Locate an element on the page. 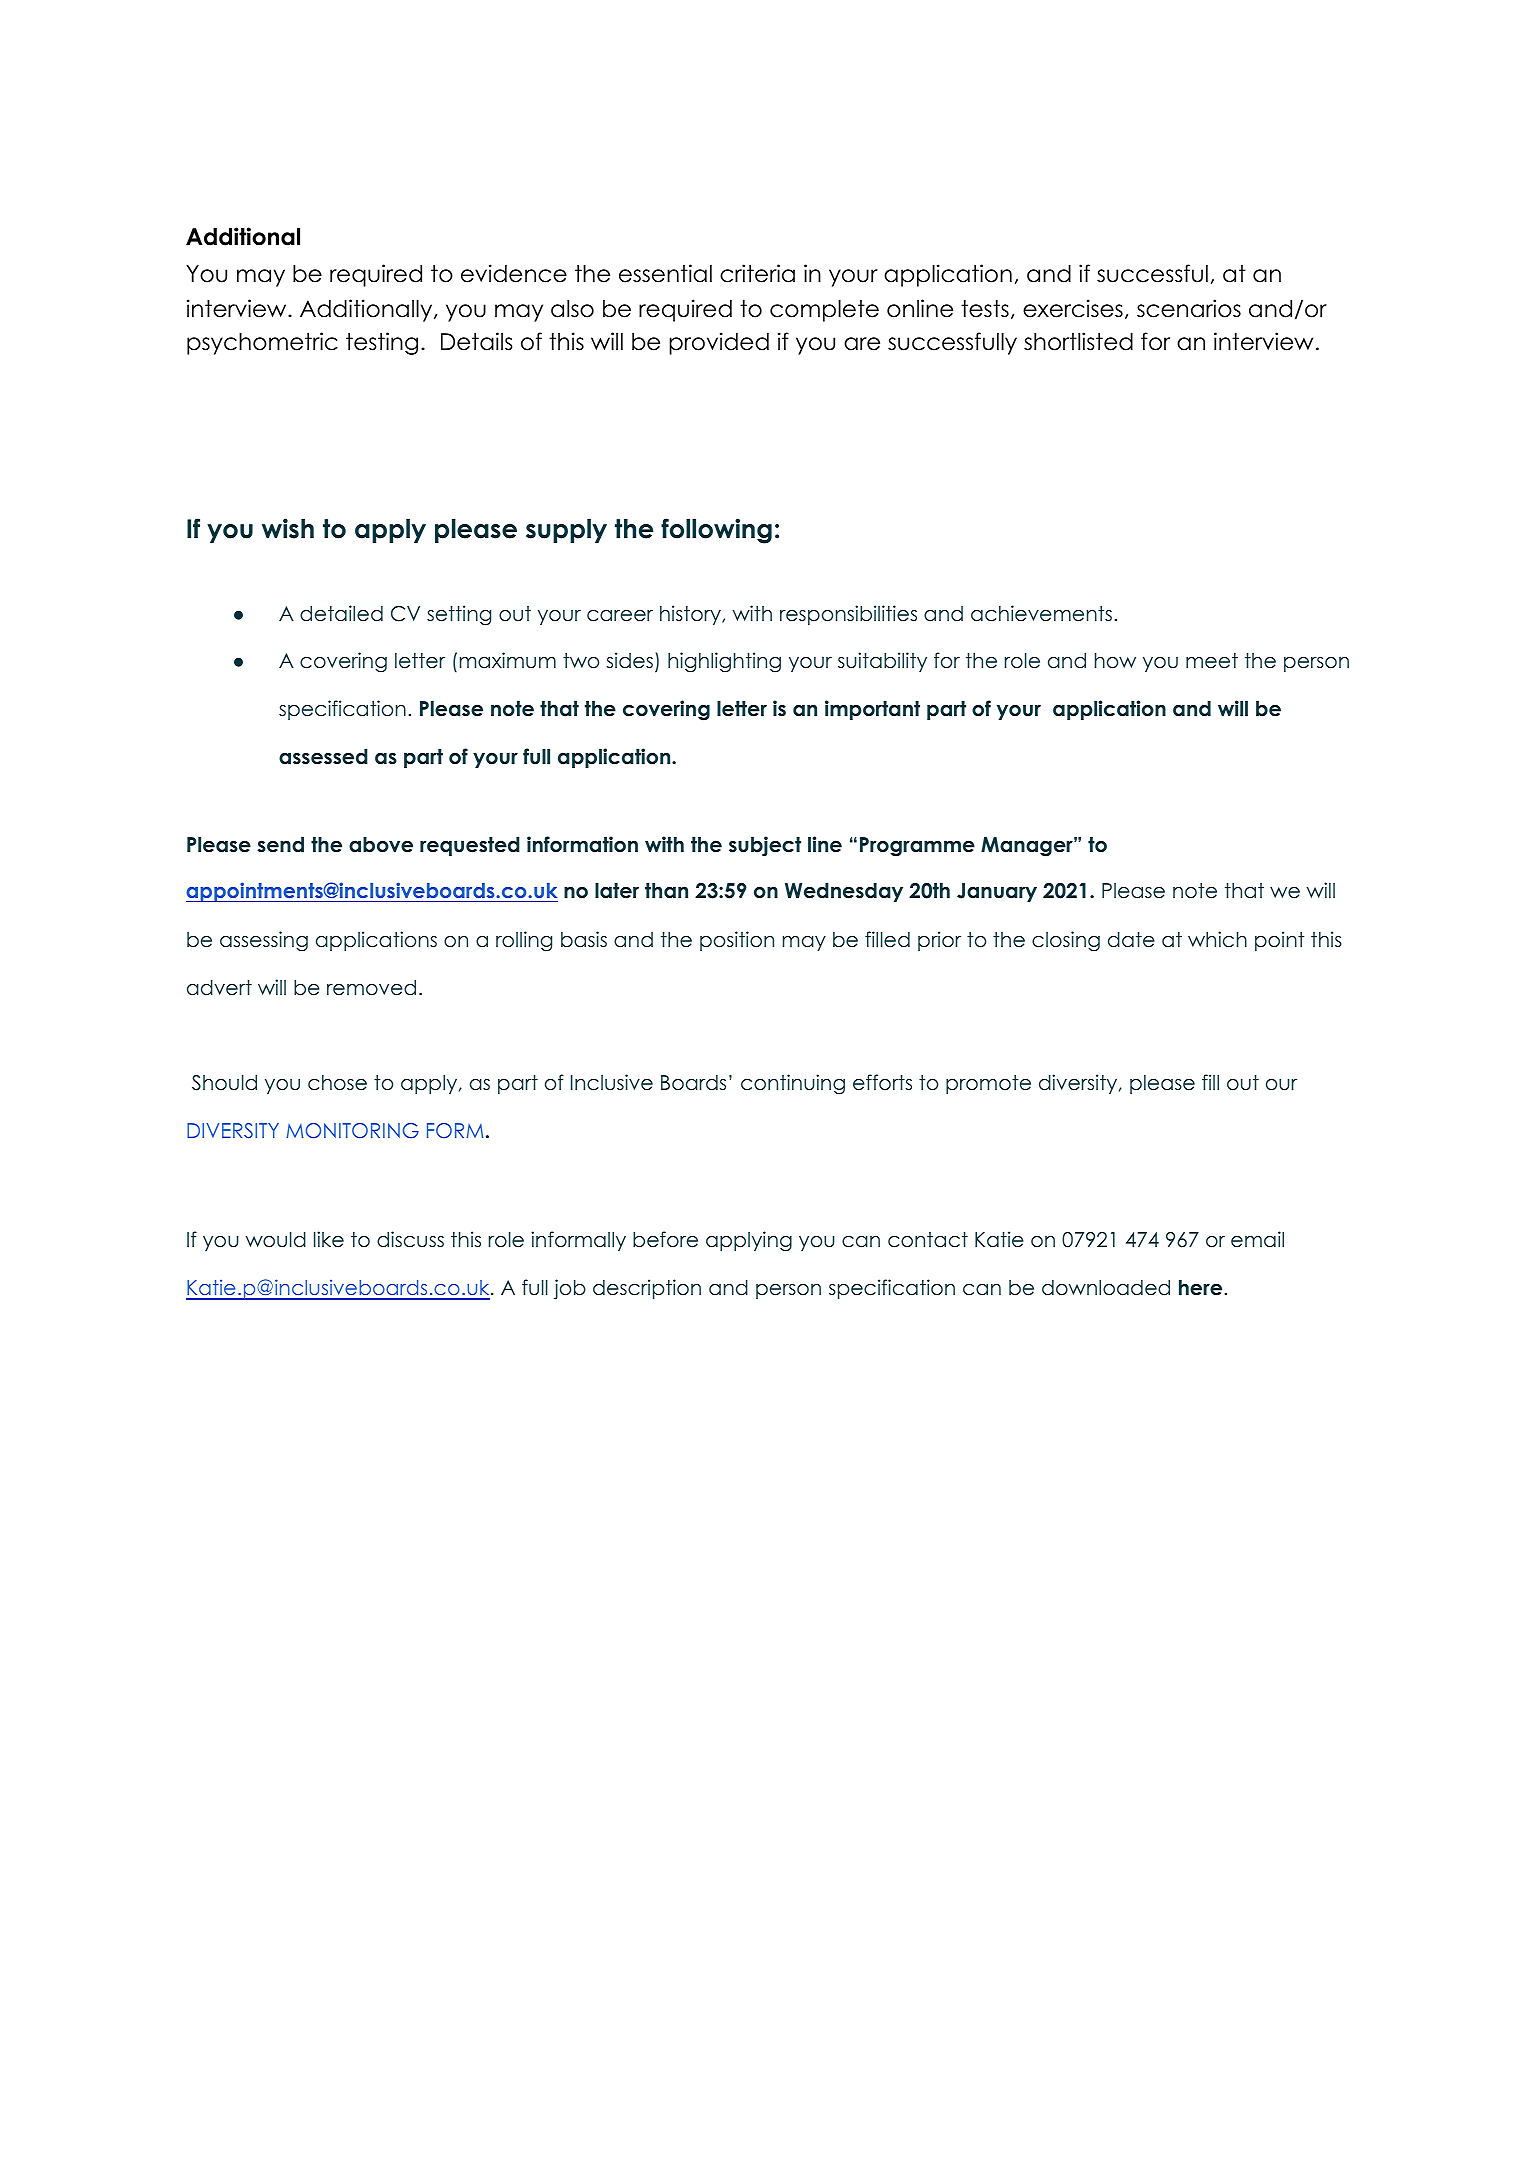 The image size is (1537, 2175). assessed is located at coordinates (323, 757).
